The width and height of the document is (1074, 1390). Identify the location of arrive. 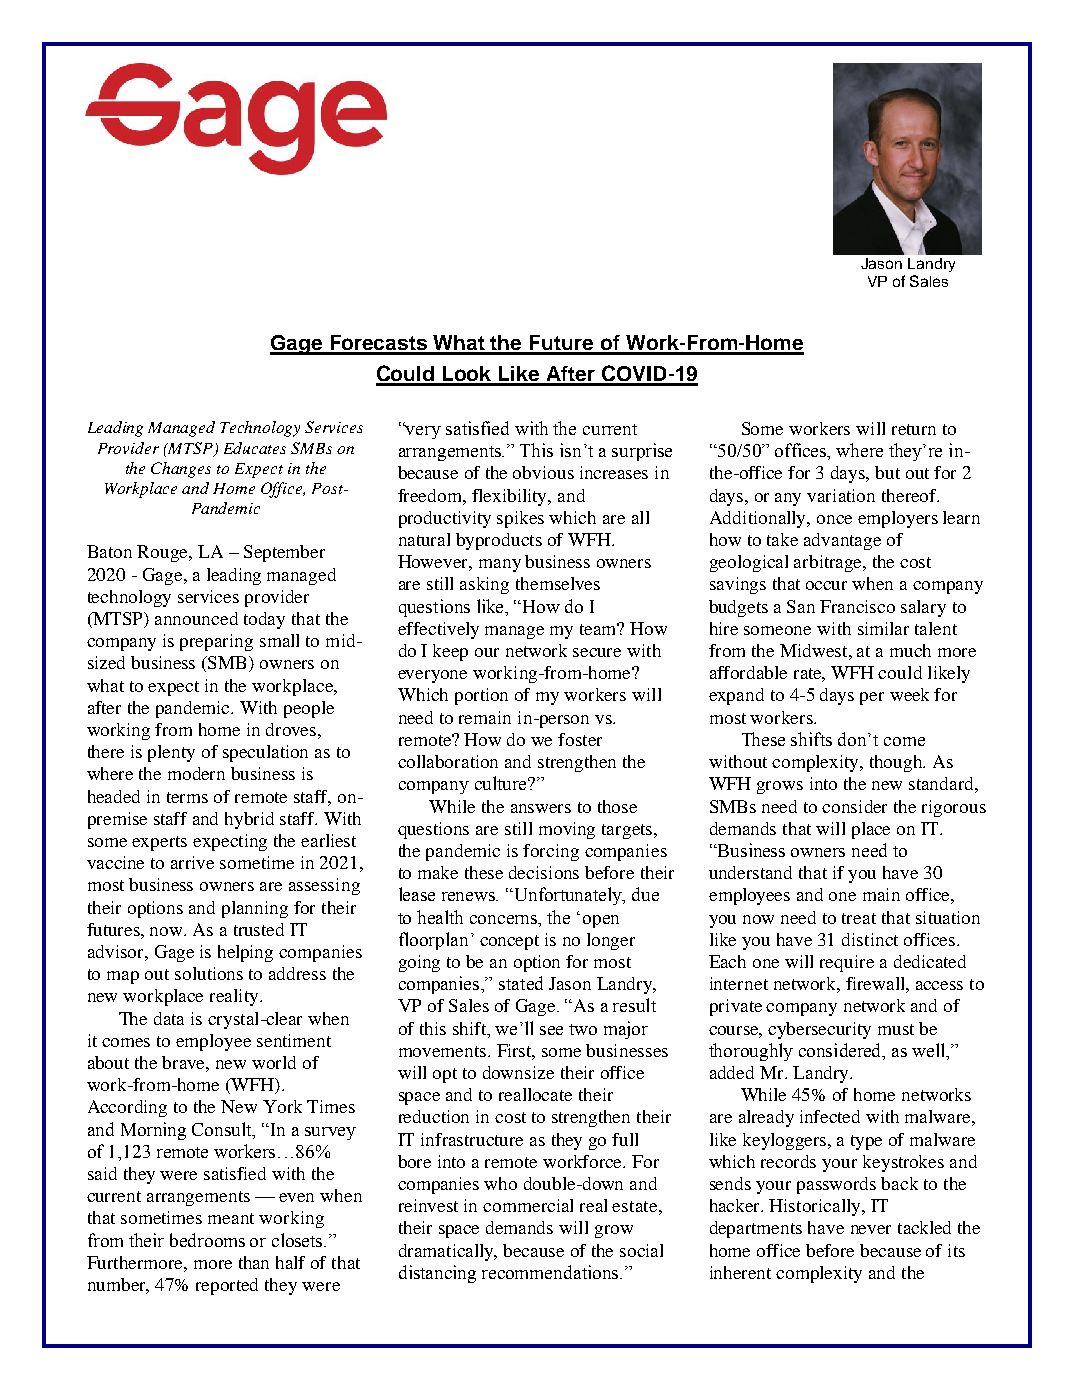
(192, 862).
